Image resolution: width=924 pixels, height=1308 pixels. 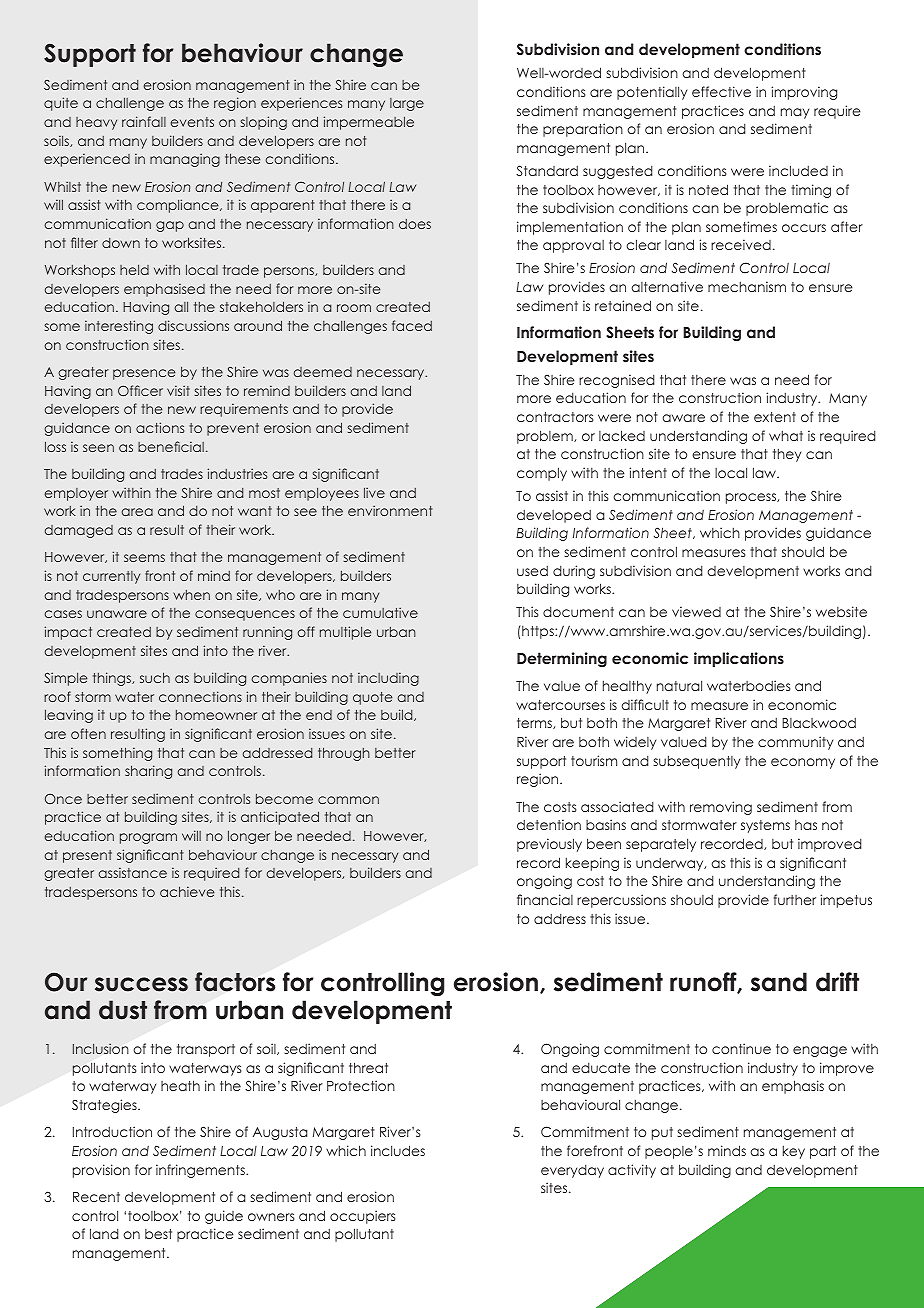 What do you see at coordinates (549, 845) in the screenshot?
I see `previously` at bounding box center [549, 845].
